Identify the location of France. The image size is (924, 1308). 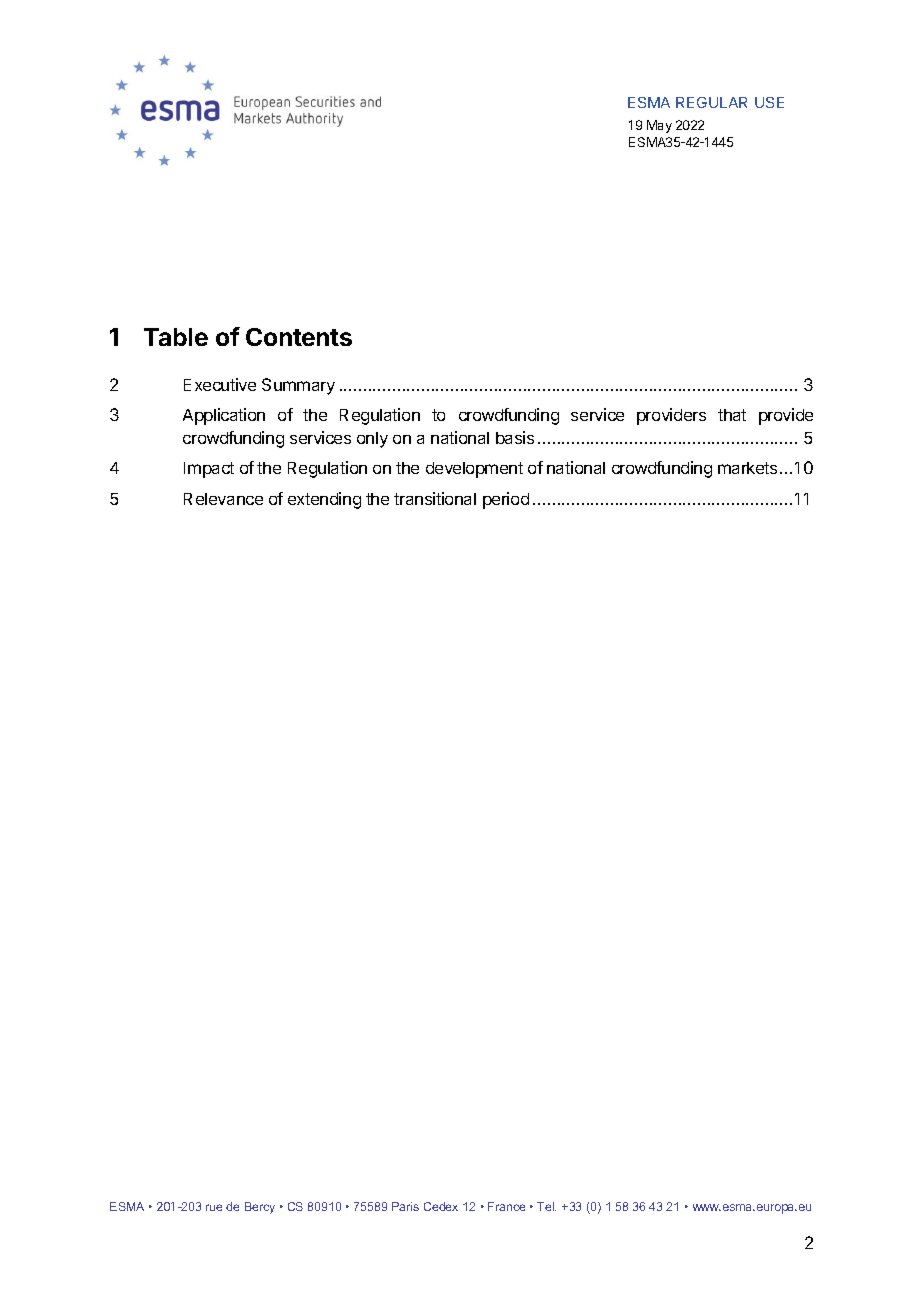
(506, 1206).
